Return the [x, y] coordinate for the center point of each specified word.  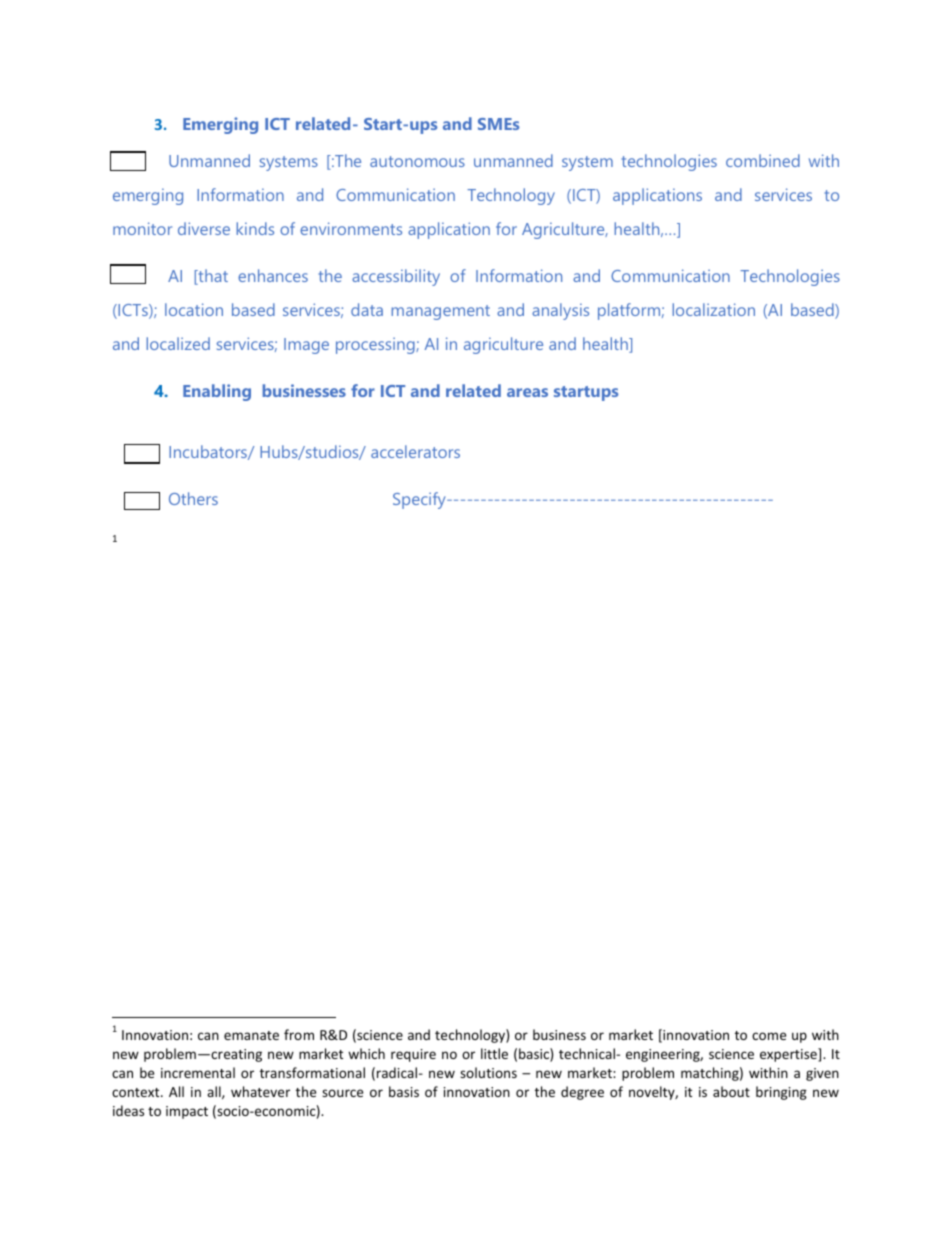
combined [763, 160]
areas [527, 392]
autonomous [417, 161]
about [731, 1091]
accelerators [415, 451]
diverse [204, 228]
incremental [198, 1072]
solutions [488, 1072]
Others [193, 498]
